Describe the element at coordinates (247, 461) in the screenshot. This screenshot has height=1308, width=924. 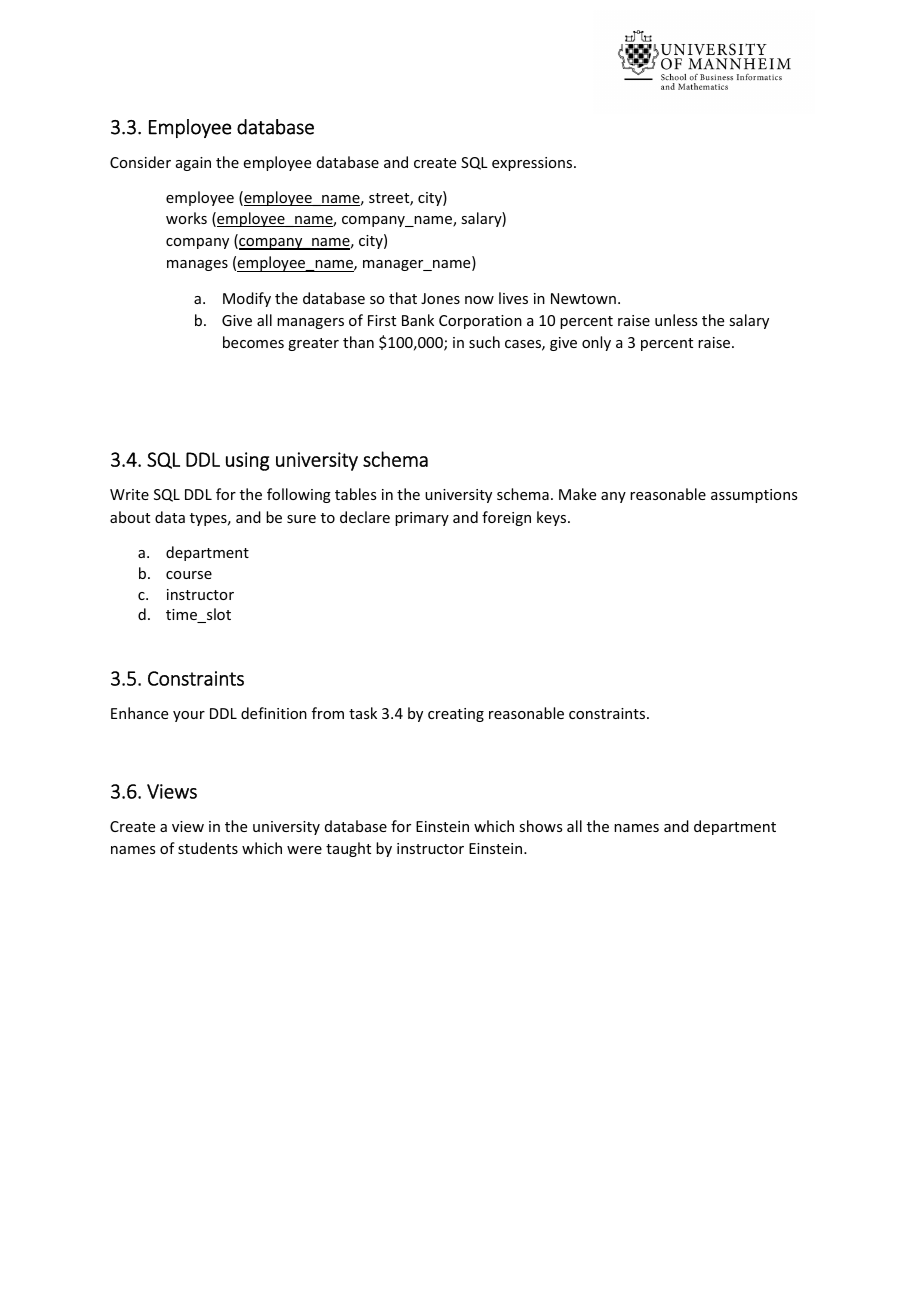
I see `using` at that location.
